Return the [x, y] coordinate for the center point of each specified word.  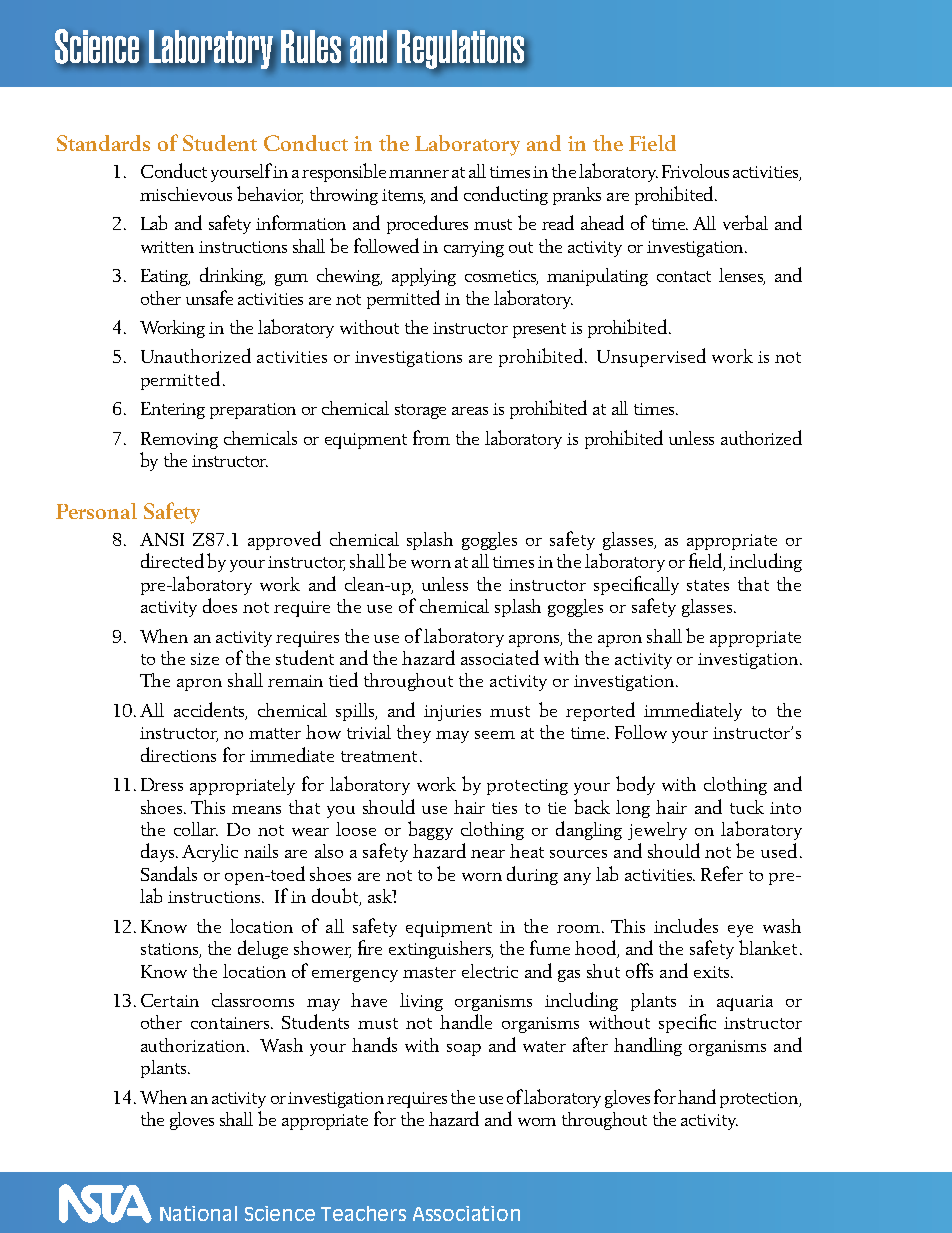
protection [760, 1100]
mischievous [186, 194]
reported [600, 711]
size [205, 659]
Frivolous [695, 171]
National [198, 1213]
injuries [452, 713]
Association [466, 1213]
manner [419, 174]
